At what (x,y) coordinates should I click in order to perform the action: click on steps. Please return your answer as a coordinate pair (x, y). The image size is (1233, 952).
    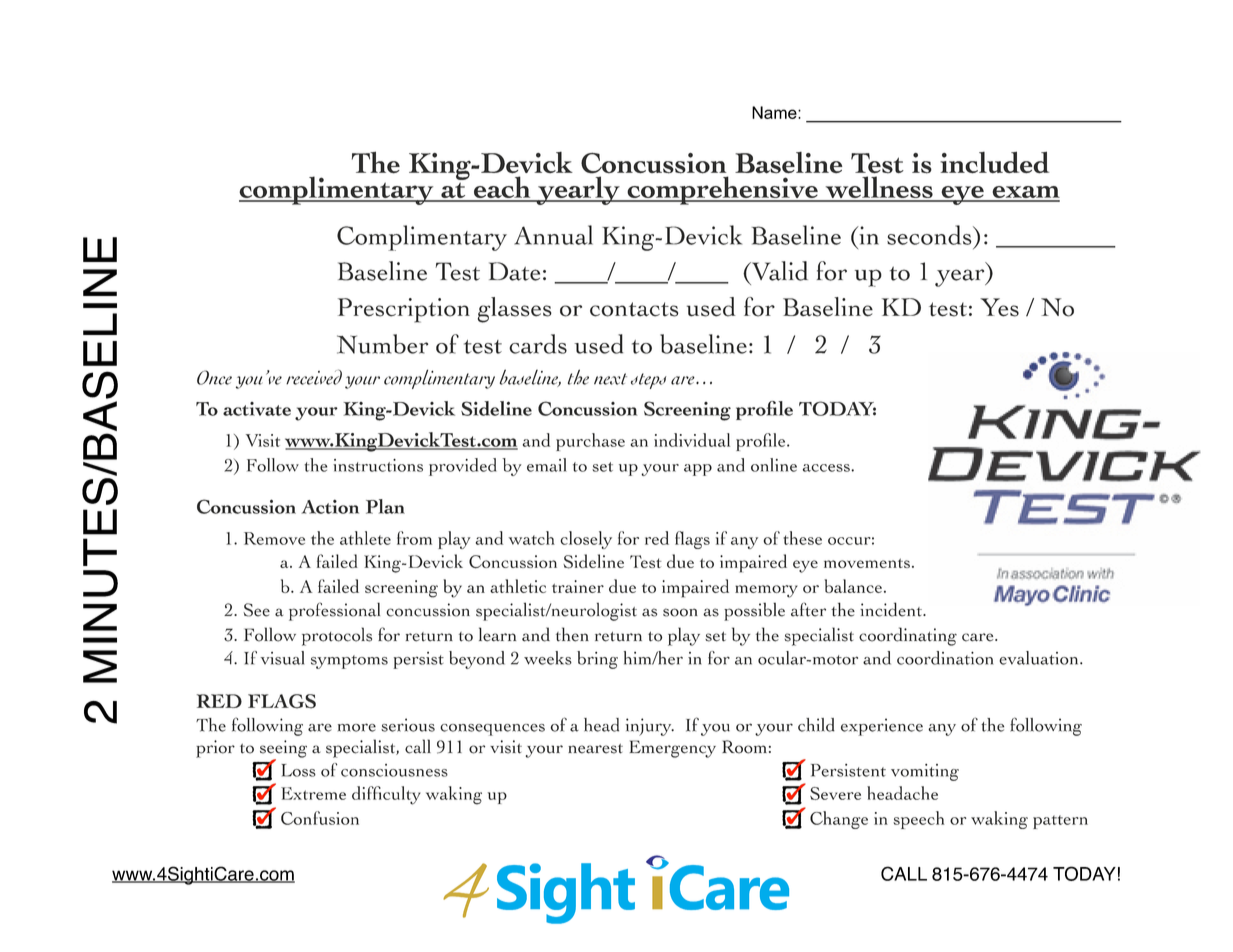
    Looking at the image, I should click on (648, 381).
